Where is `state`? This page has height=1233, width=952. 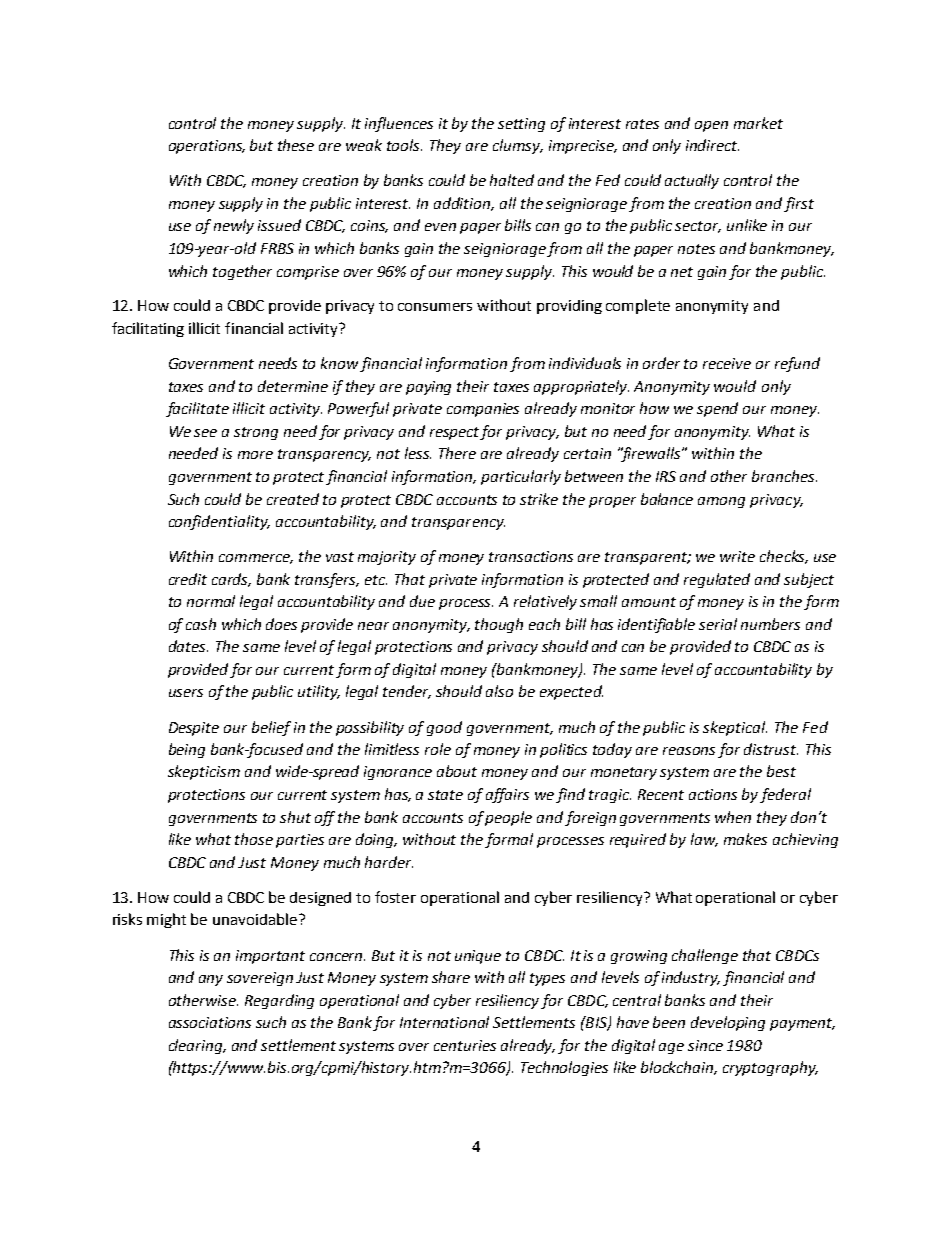
state is located at coordinates (445, 795).
